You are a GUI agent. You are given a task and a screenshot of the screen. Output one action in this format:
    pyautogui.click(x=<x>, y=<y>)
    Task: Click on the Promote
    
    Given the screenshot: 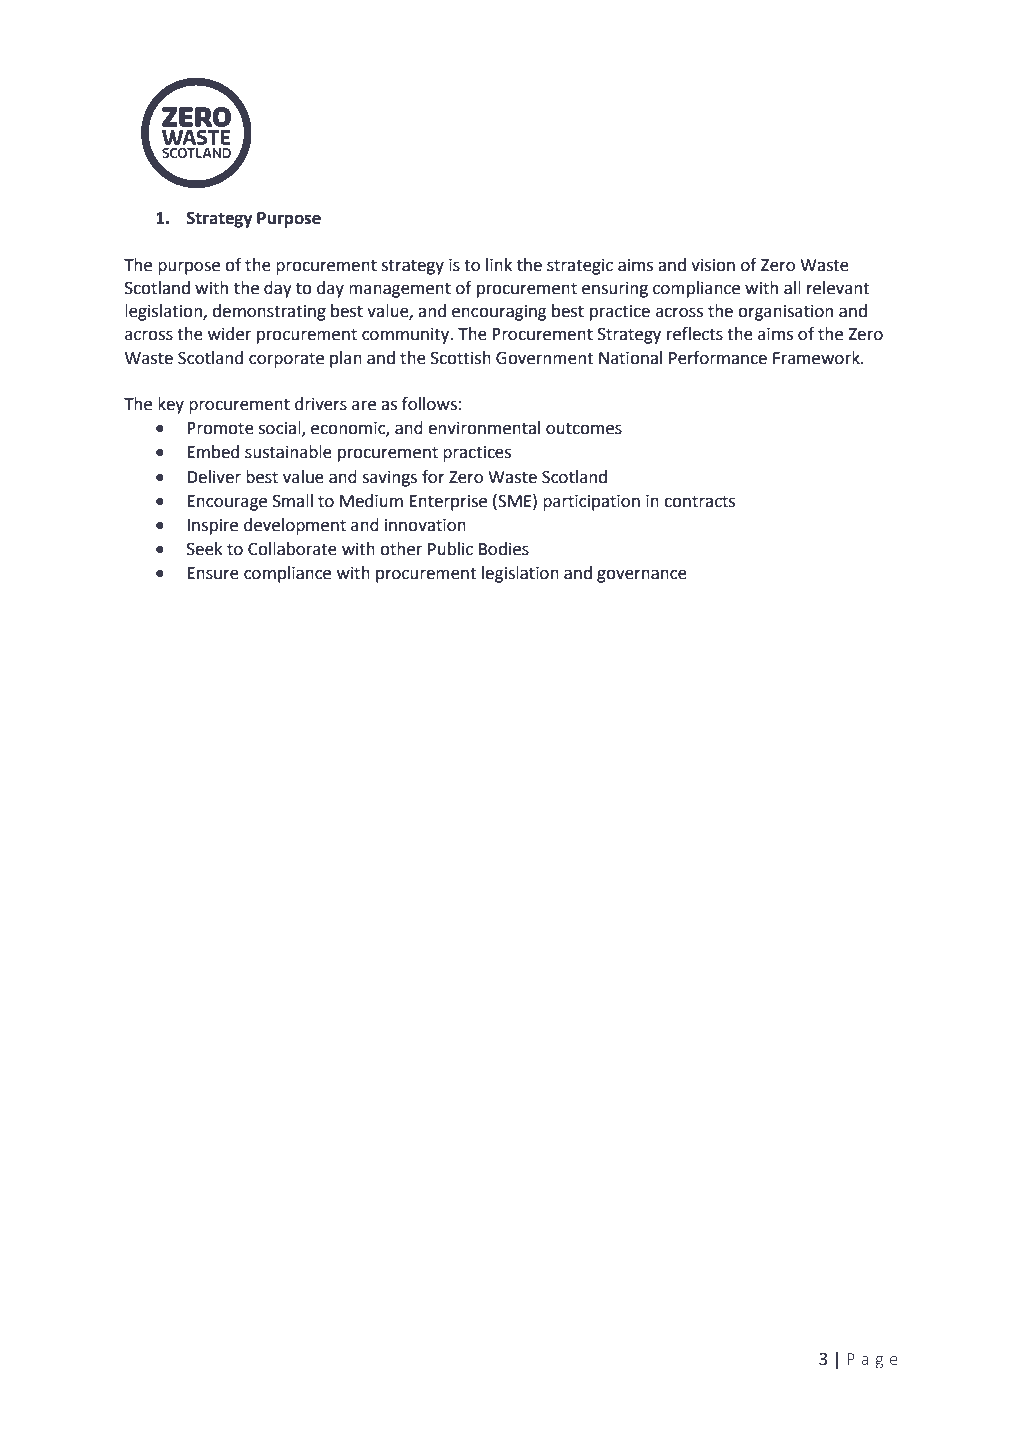 What is the action you would take?
    pyautogui.click(x=220, y=428)
